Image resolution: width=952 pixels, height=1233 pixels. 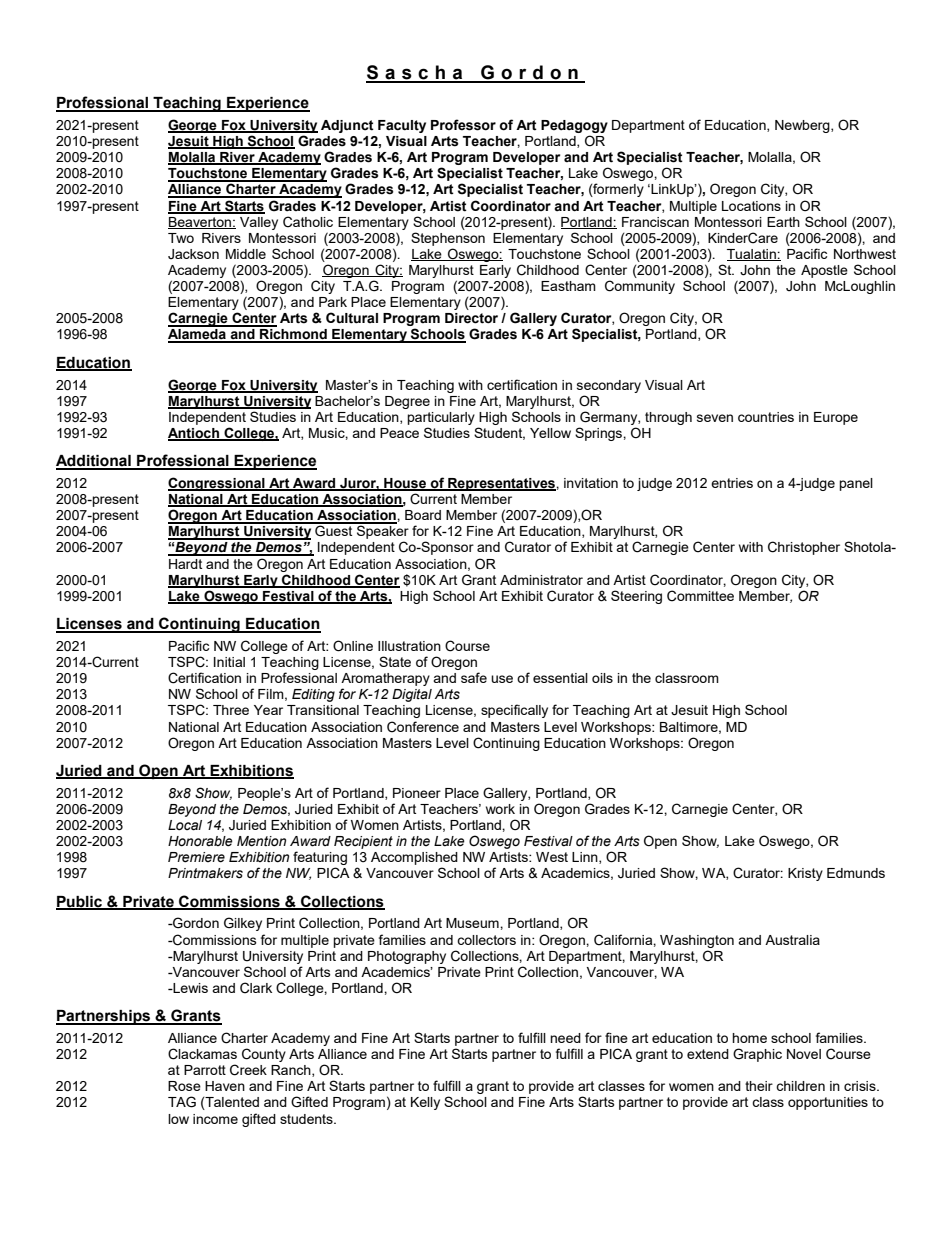 I want to click on House, so click(x=405, y=484).
